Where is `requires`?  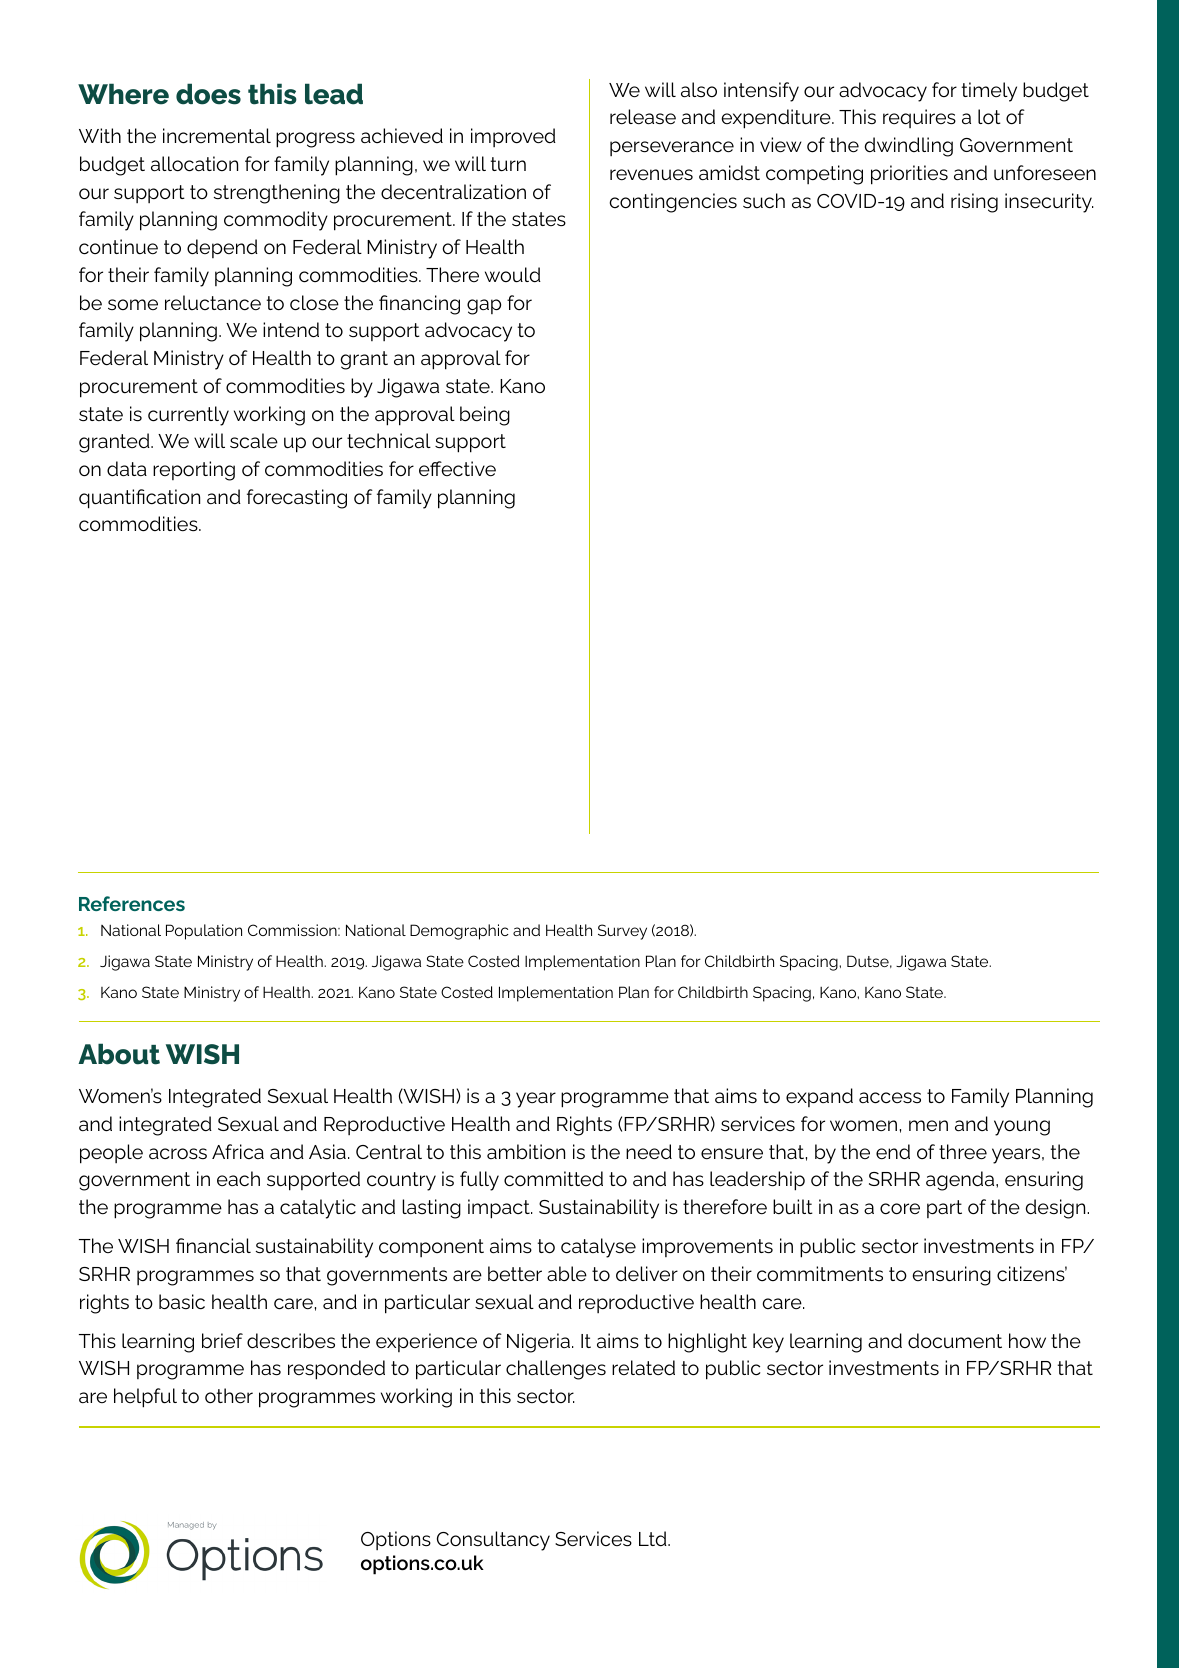 requires is located at coordinates (919, 118).
